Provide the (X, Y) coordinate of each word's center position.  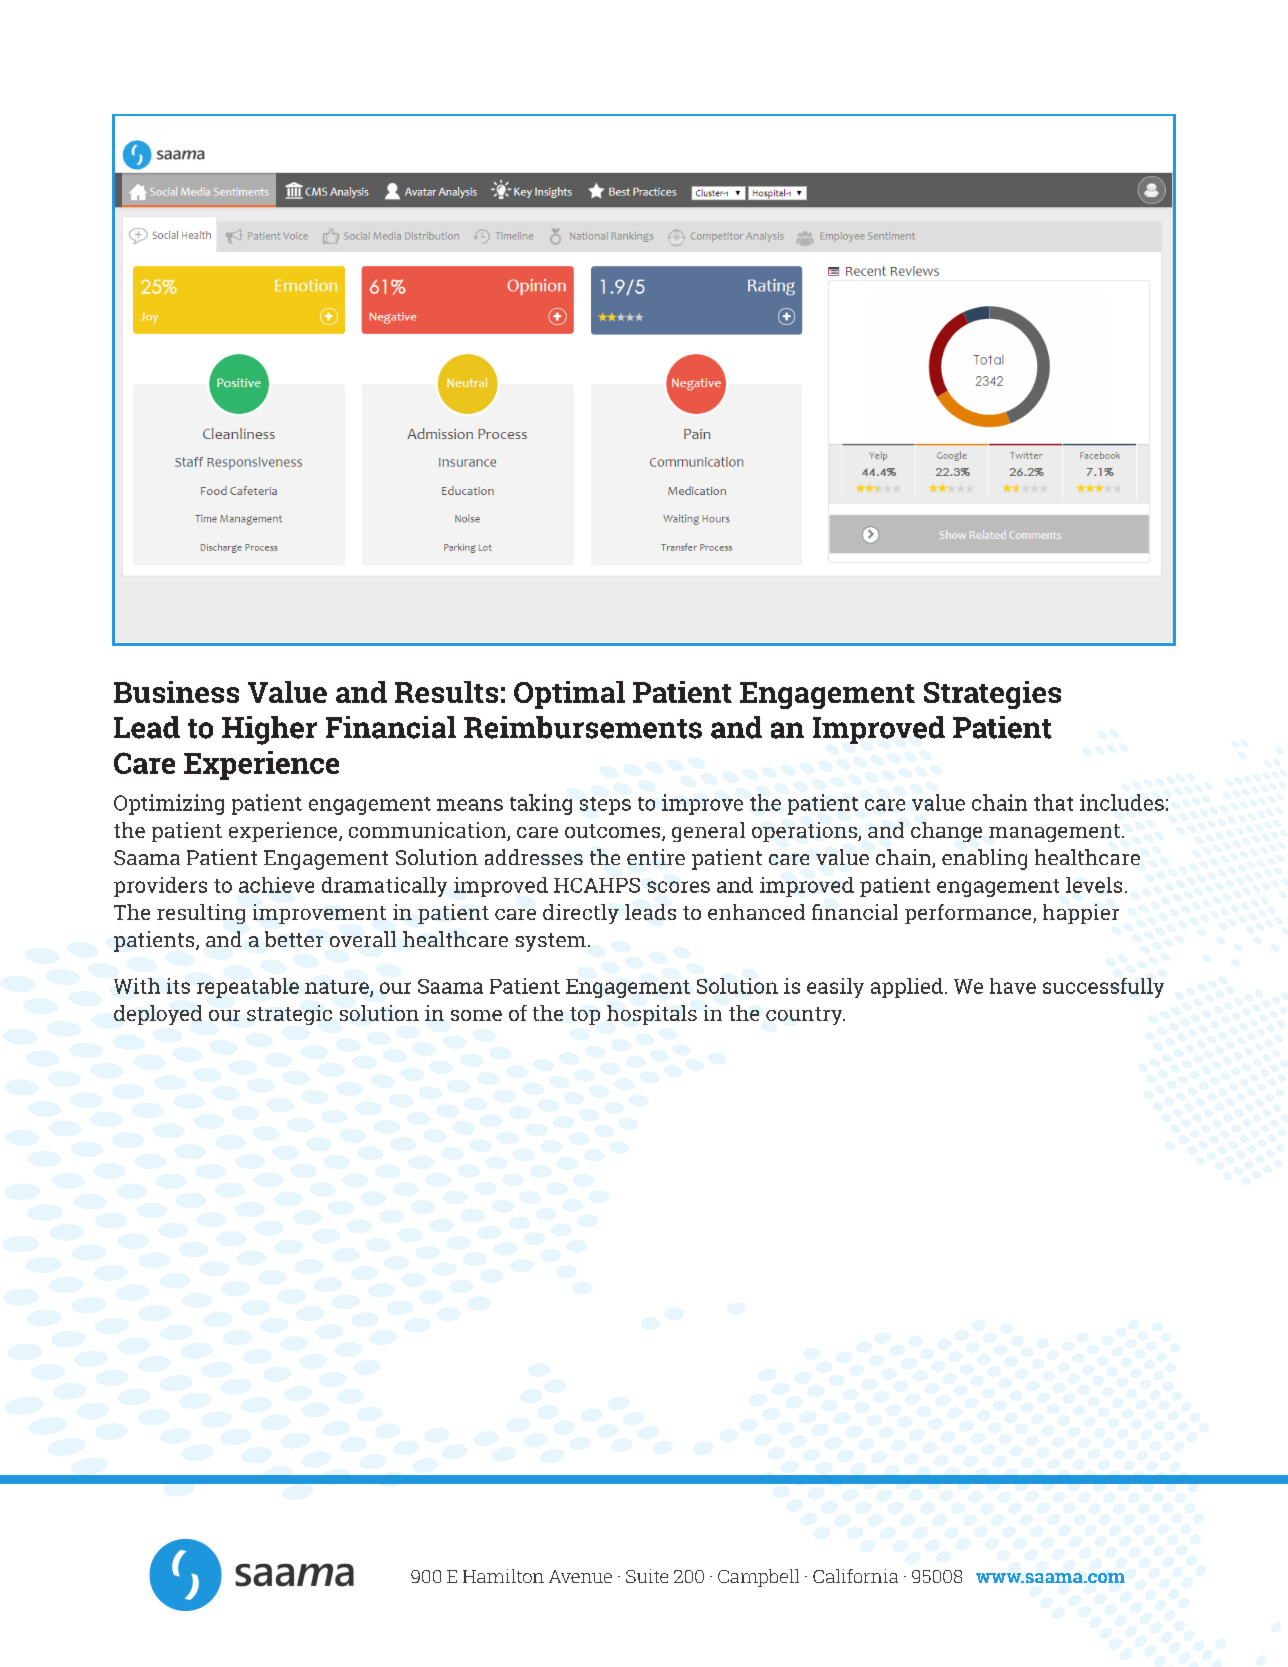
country (805, 1016)
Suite (647, 1576)
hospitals (652, 1015)
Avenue (580, 1576)
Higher (269, 730)
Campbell (758, 1578)
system (552, 942)
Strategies (992, 695)
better (294, 939)
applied (907, 988)
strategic (289, 1015)
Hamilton (503, 1576)
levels (1094, 885)
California (855, 1576)
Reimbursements (583, 727)
